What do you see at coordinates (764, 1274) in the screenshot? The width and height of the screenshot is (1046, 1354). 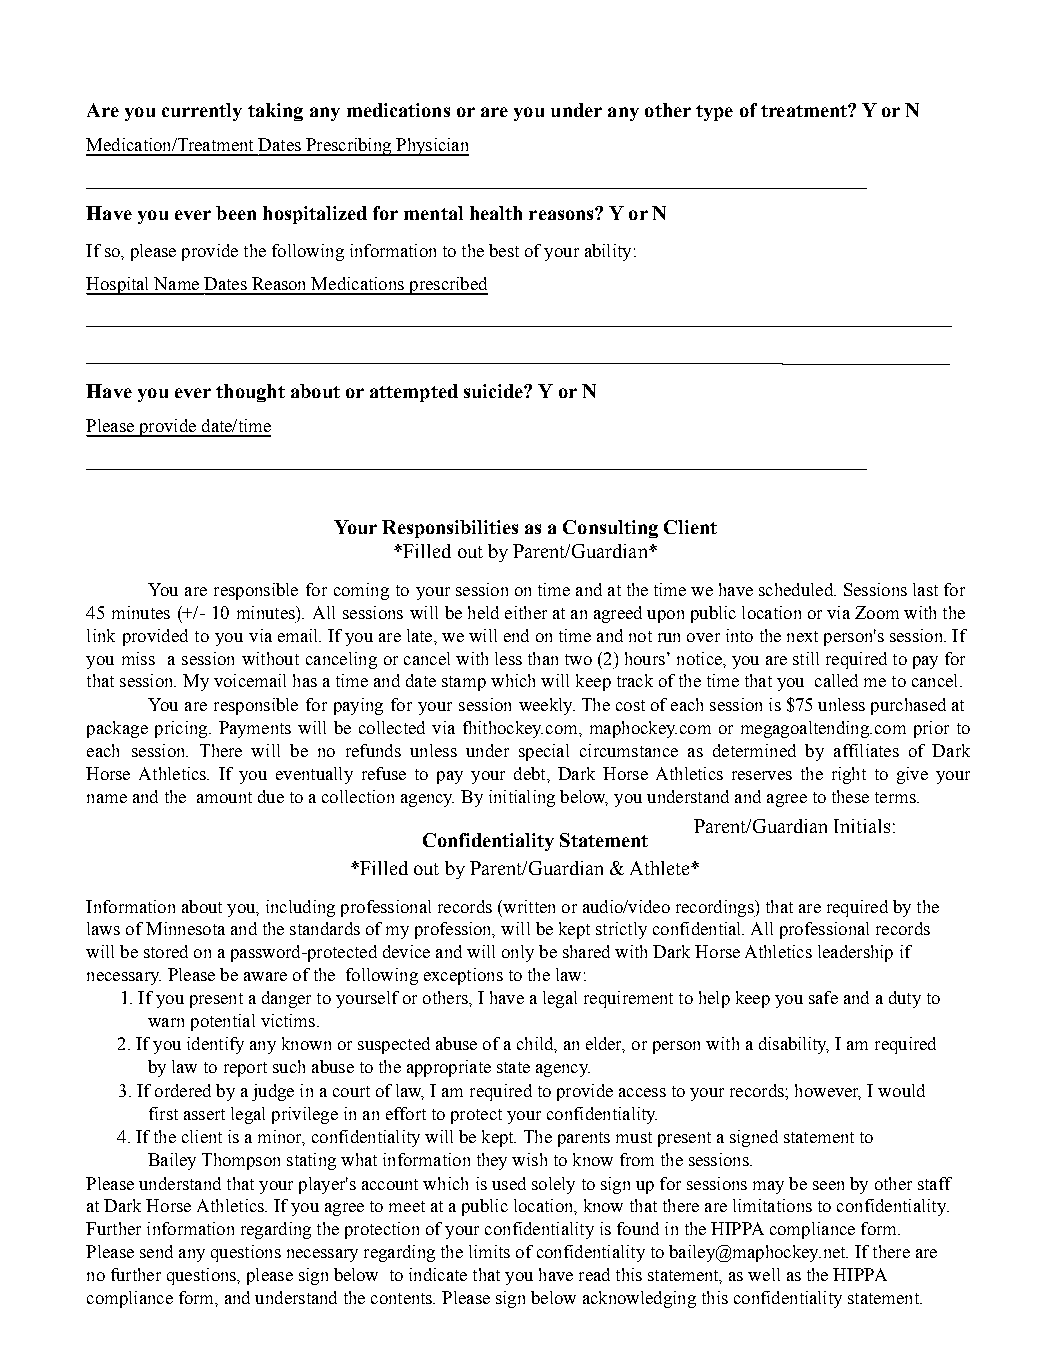 I see `well` at bounding box center [764, 1274].
